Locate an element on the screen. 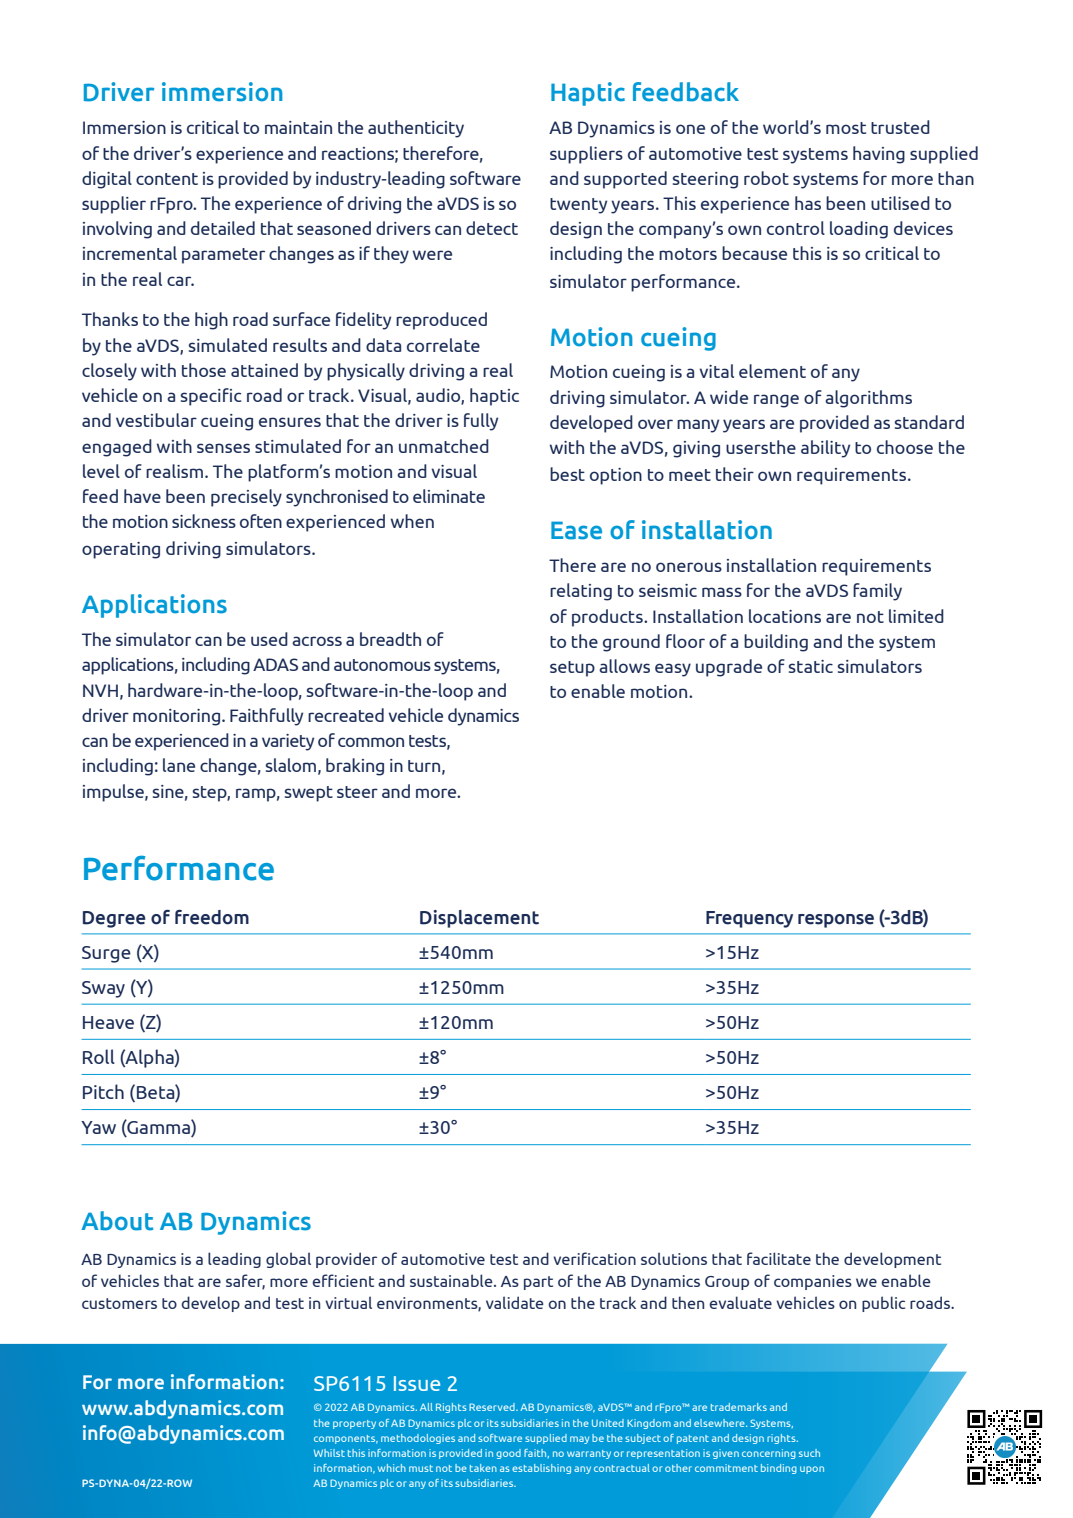 Image resolution: width=1073 pixels, height=1518 pixels. has is located at coordinates (808, 203).
